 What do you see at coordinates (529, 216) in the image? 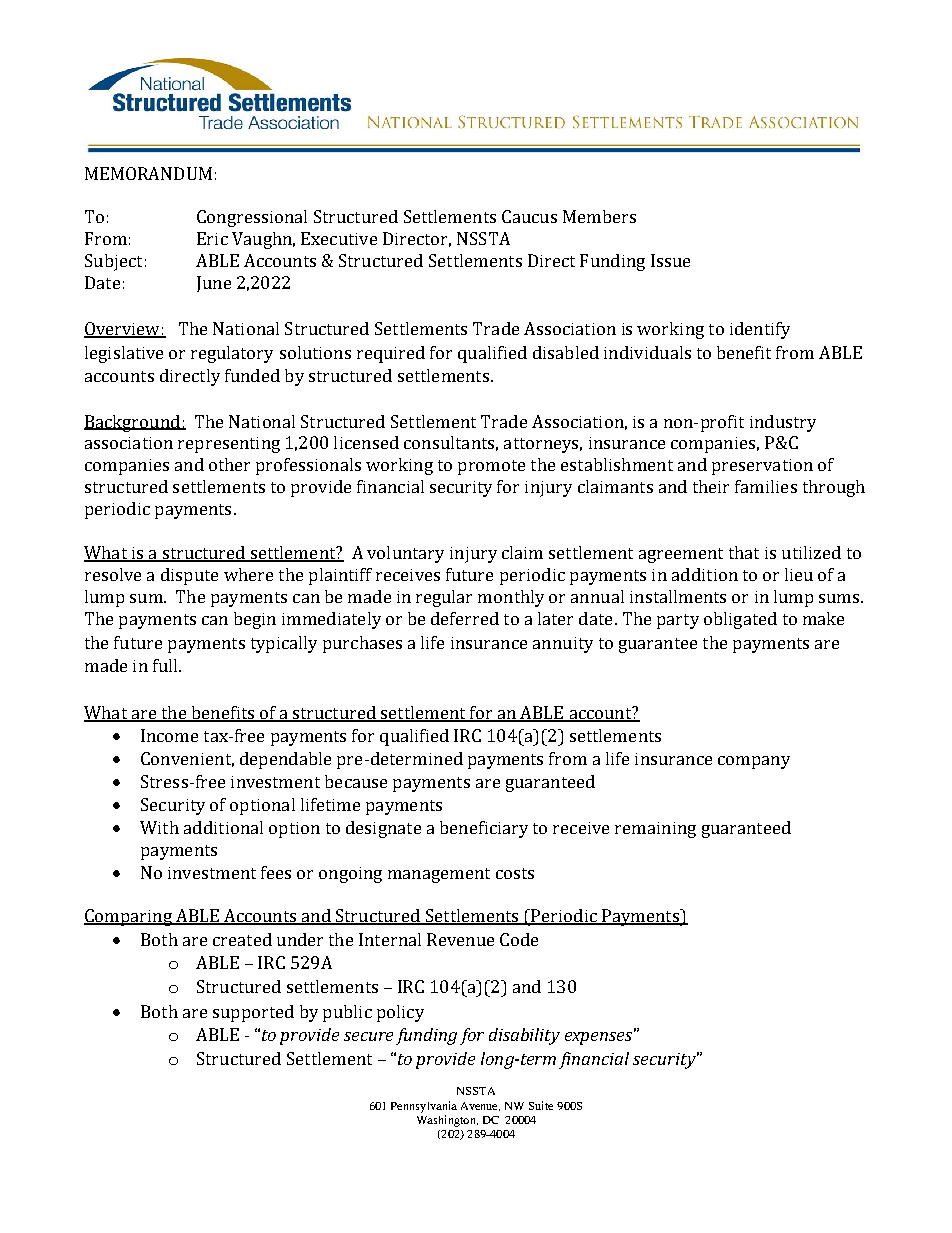
I see `Caucus` at bounding box center [529, 216].
